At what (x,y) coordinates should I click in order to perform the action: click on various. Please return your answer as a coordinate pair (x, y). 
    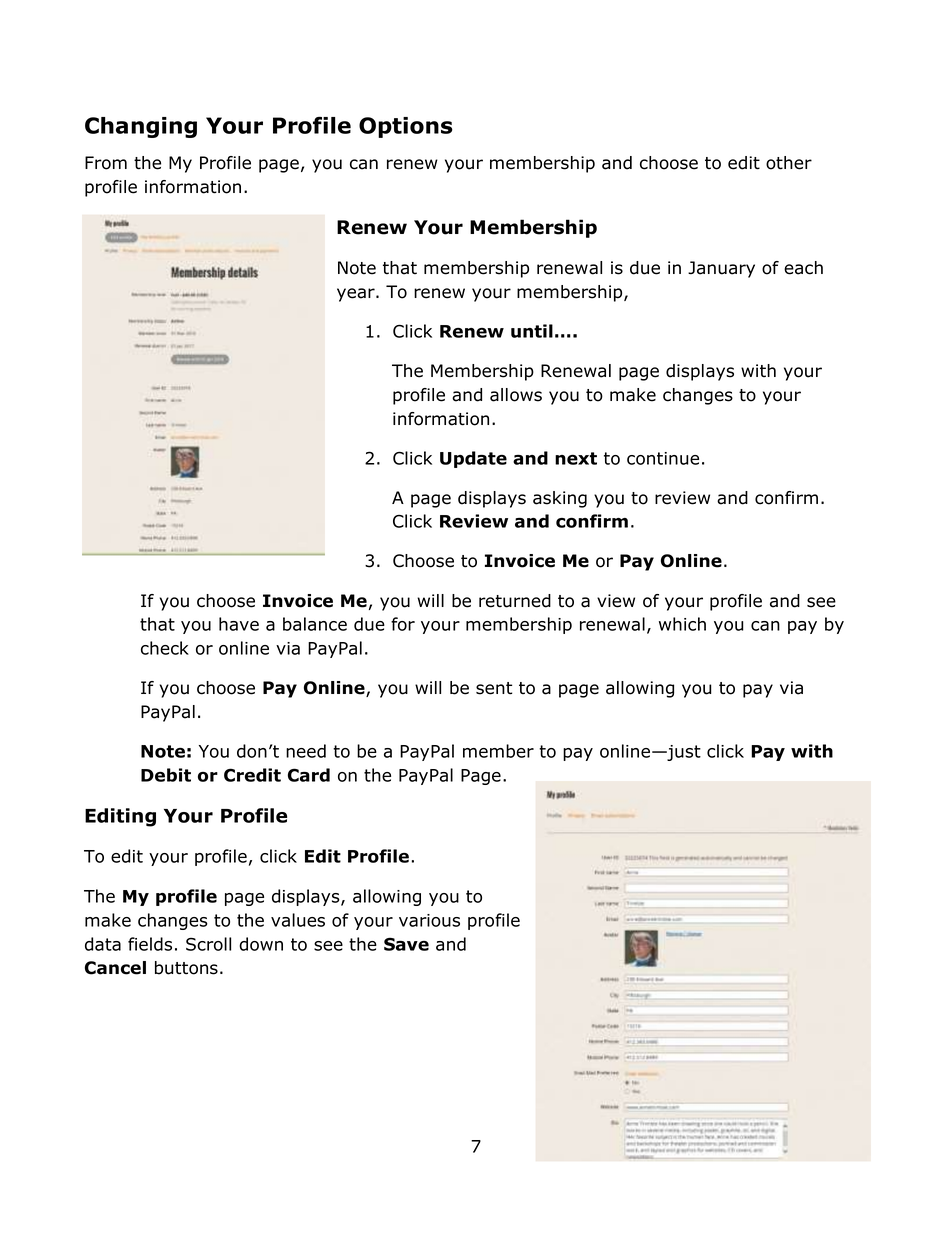
    Looking at the image, I should click on (429, 920).
